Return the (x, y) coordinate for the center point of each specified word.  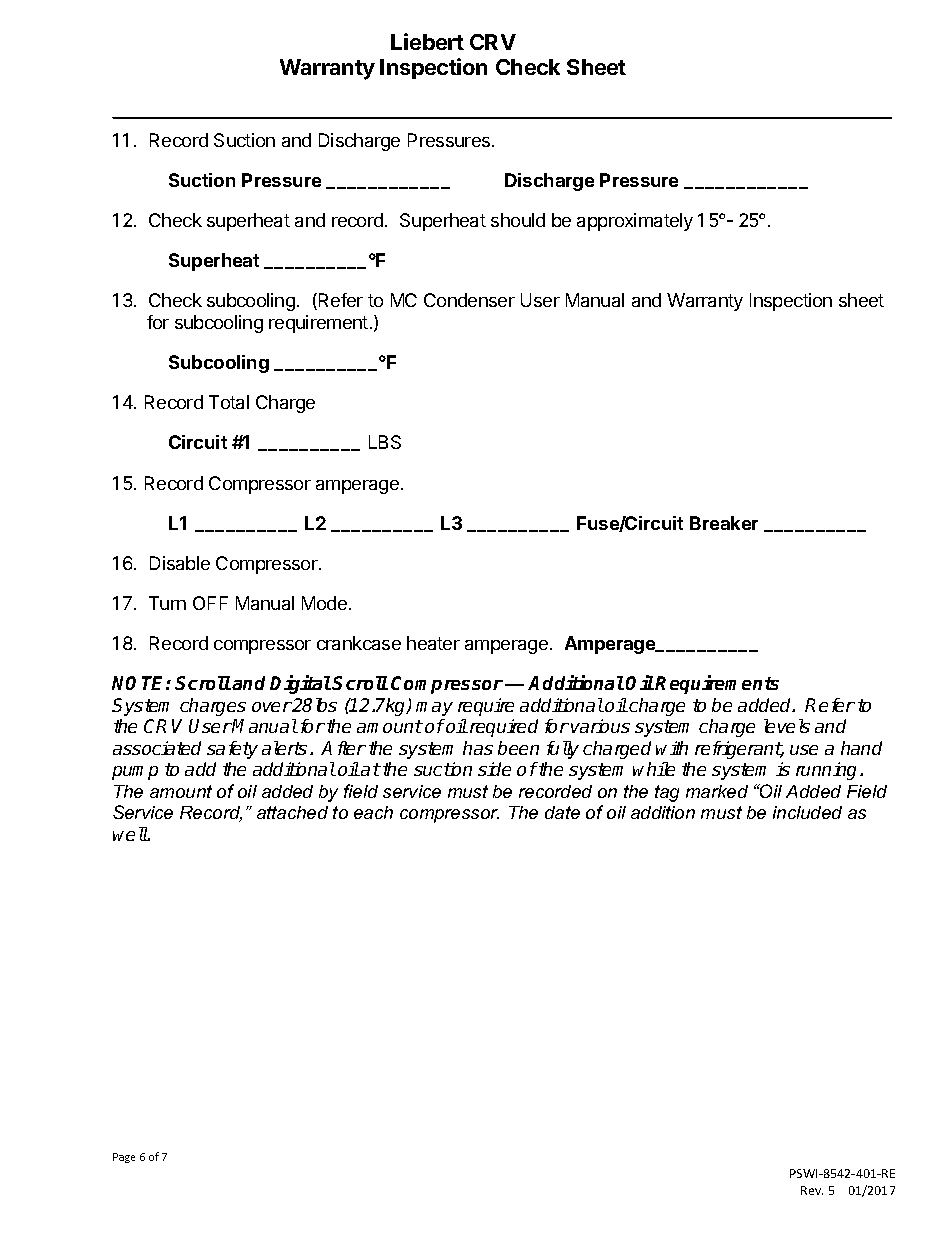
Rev (812, 1190)
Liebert (427, 41)
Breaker (724, 523)
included (807, 812)
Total (229, 402)
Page (124, 1158)
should (518, 220)
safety (232, 750)
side (494, 769)
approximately (635, 222)
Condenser (469, 300)
